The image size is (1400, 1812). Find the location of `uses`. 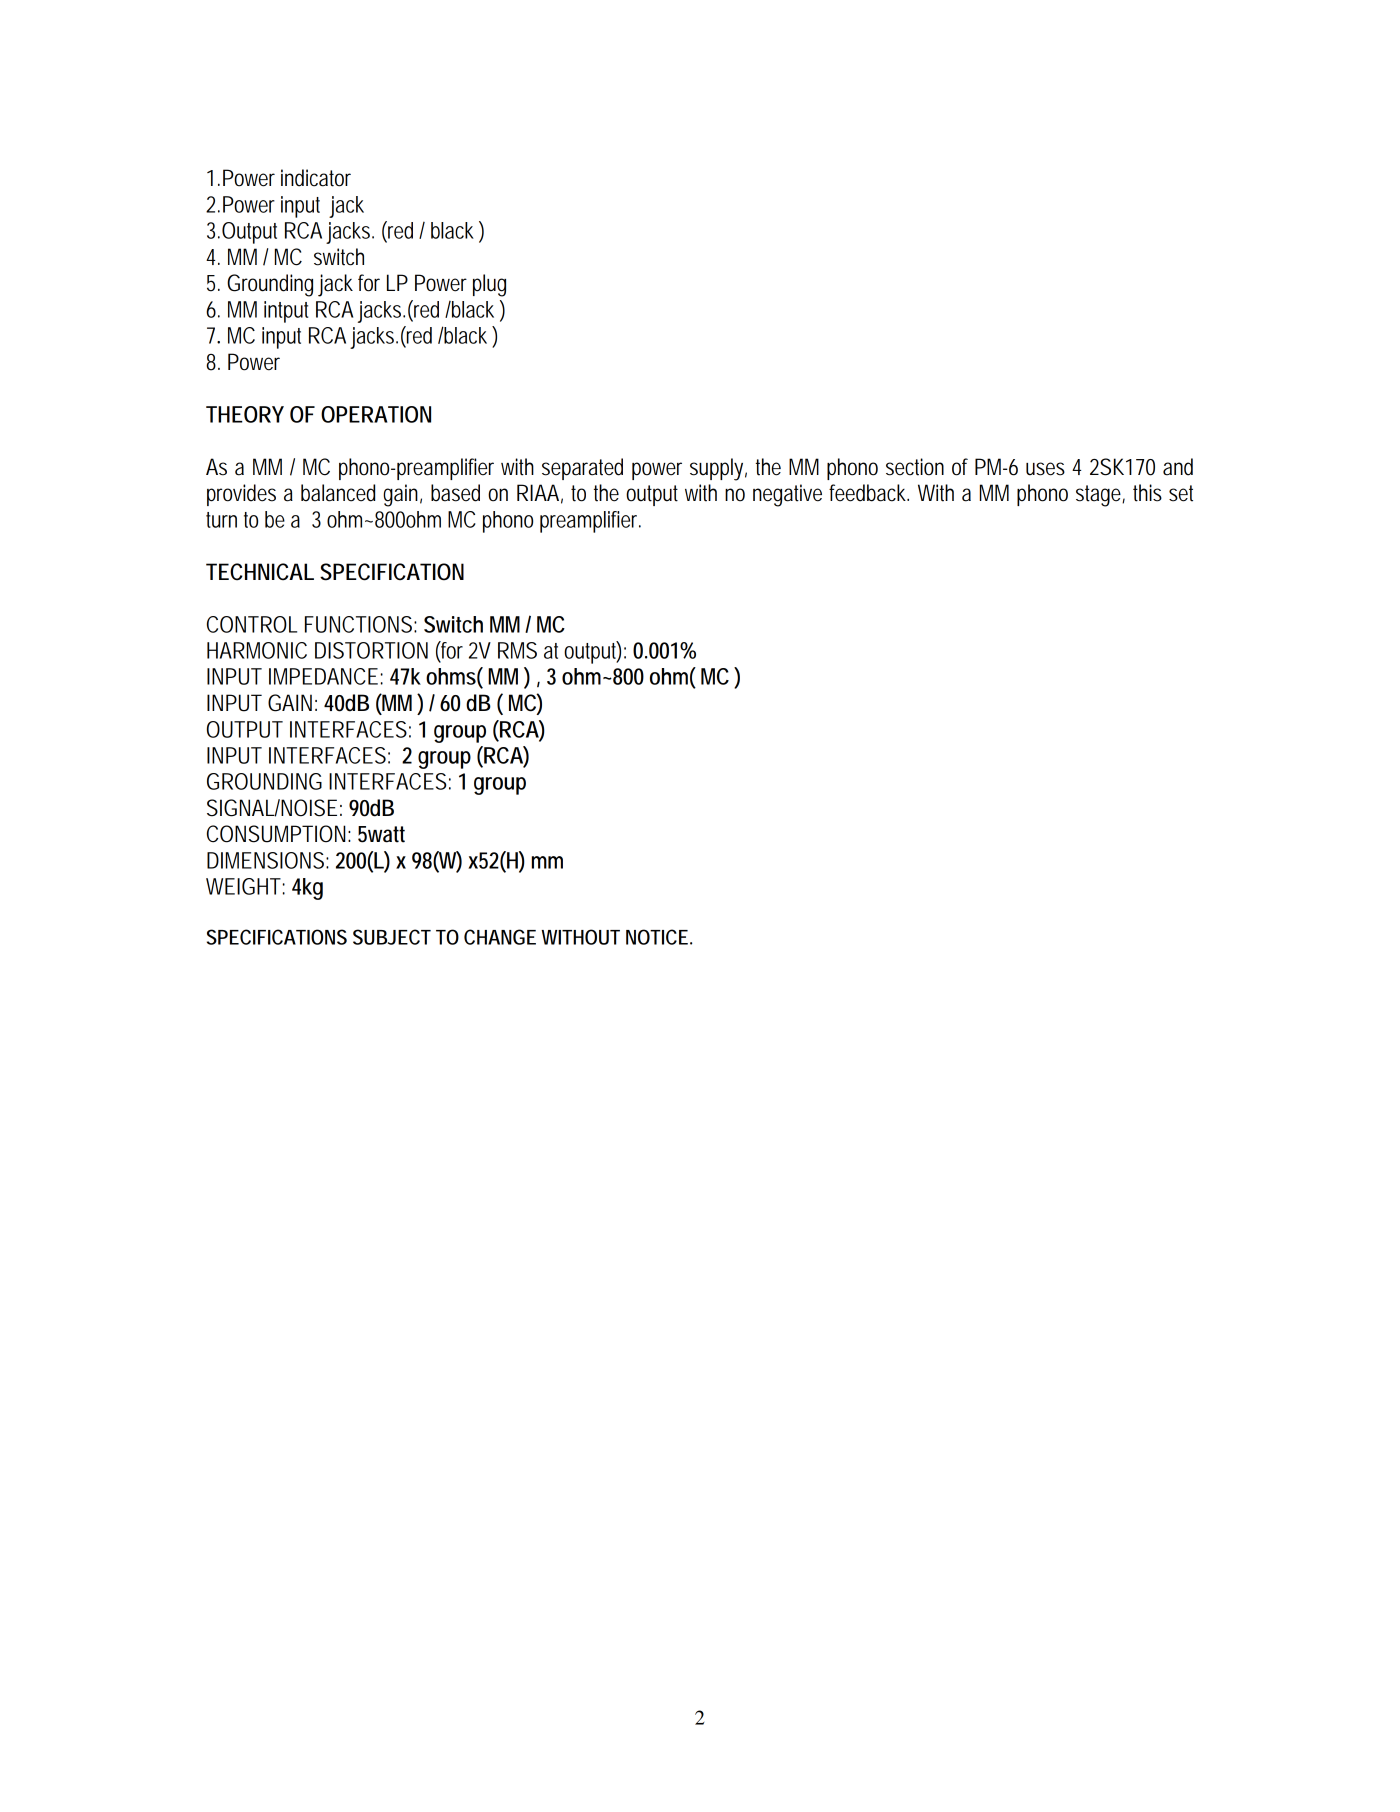

uses is located at coordinates (1045, 469).
